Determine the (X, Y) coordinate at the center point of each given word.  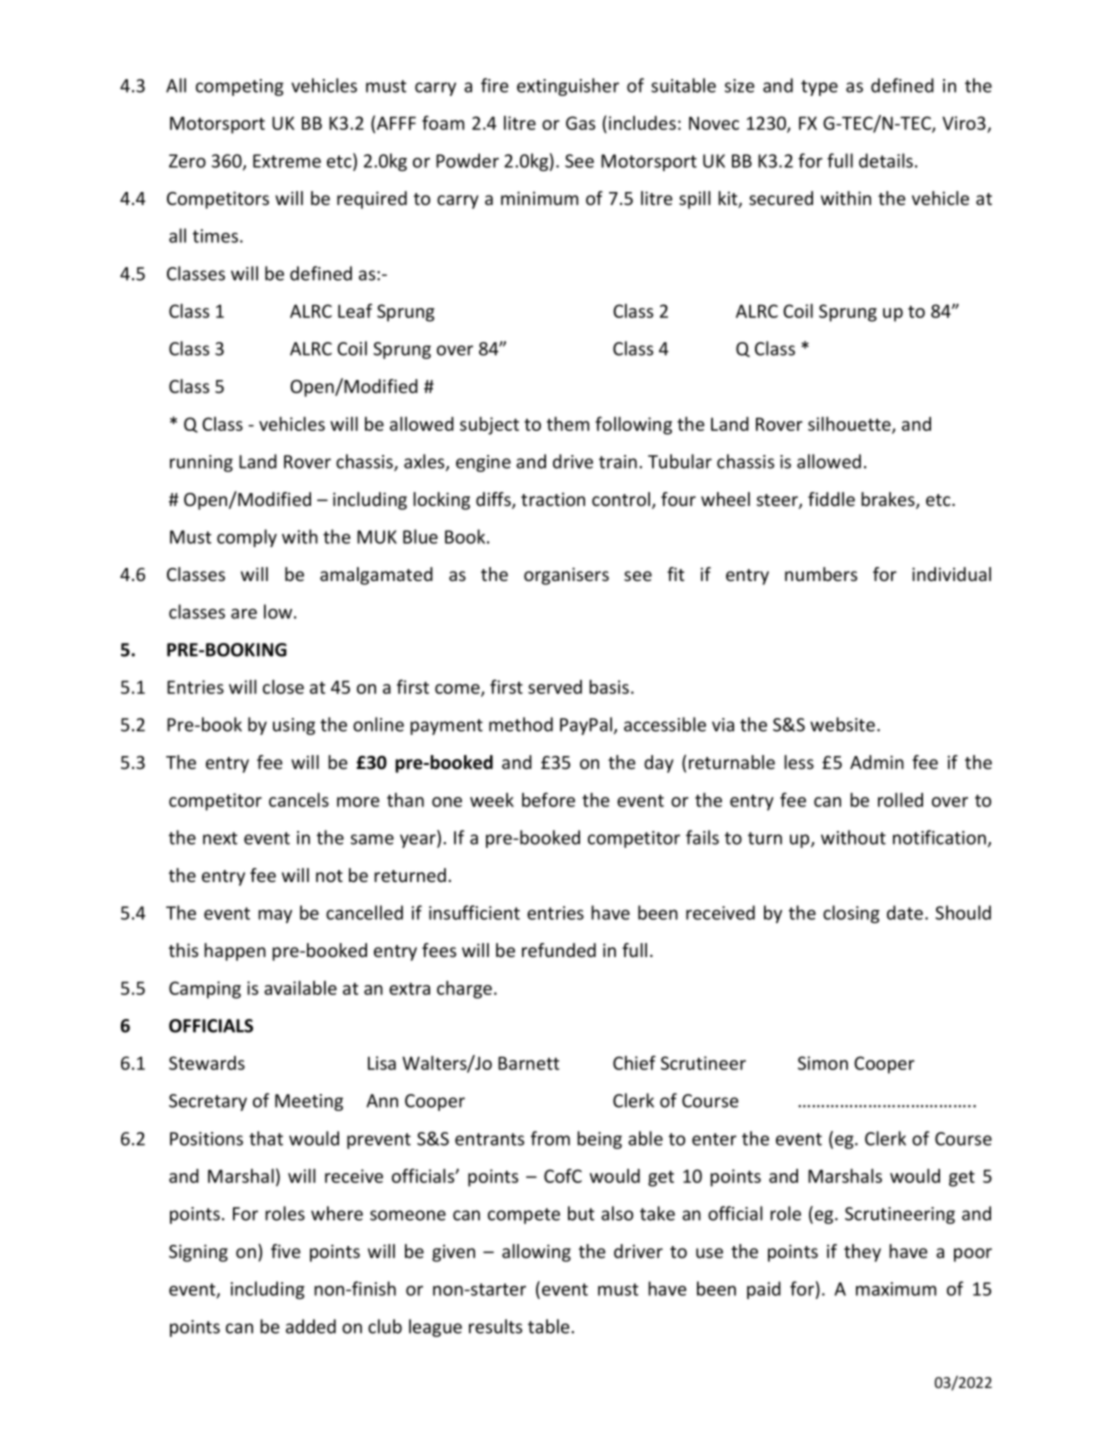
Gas (580, 123)
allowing (536, 1253)
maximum (896, 1289)
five (286, 1251)
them (568, 424)
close (283, 687)
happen (235, 952)
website (842, 724)
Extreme (287, 161)
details (886, 160)
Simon (823, 1063)
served (555, 687)
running (201, 463)
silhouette (850, 425)
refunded (559, 950)
